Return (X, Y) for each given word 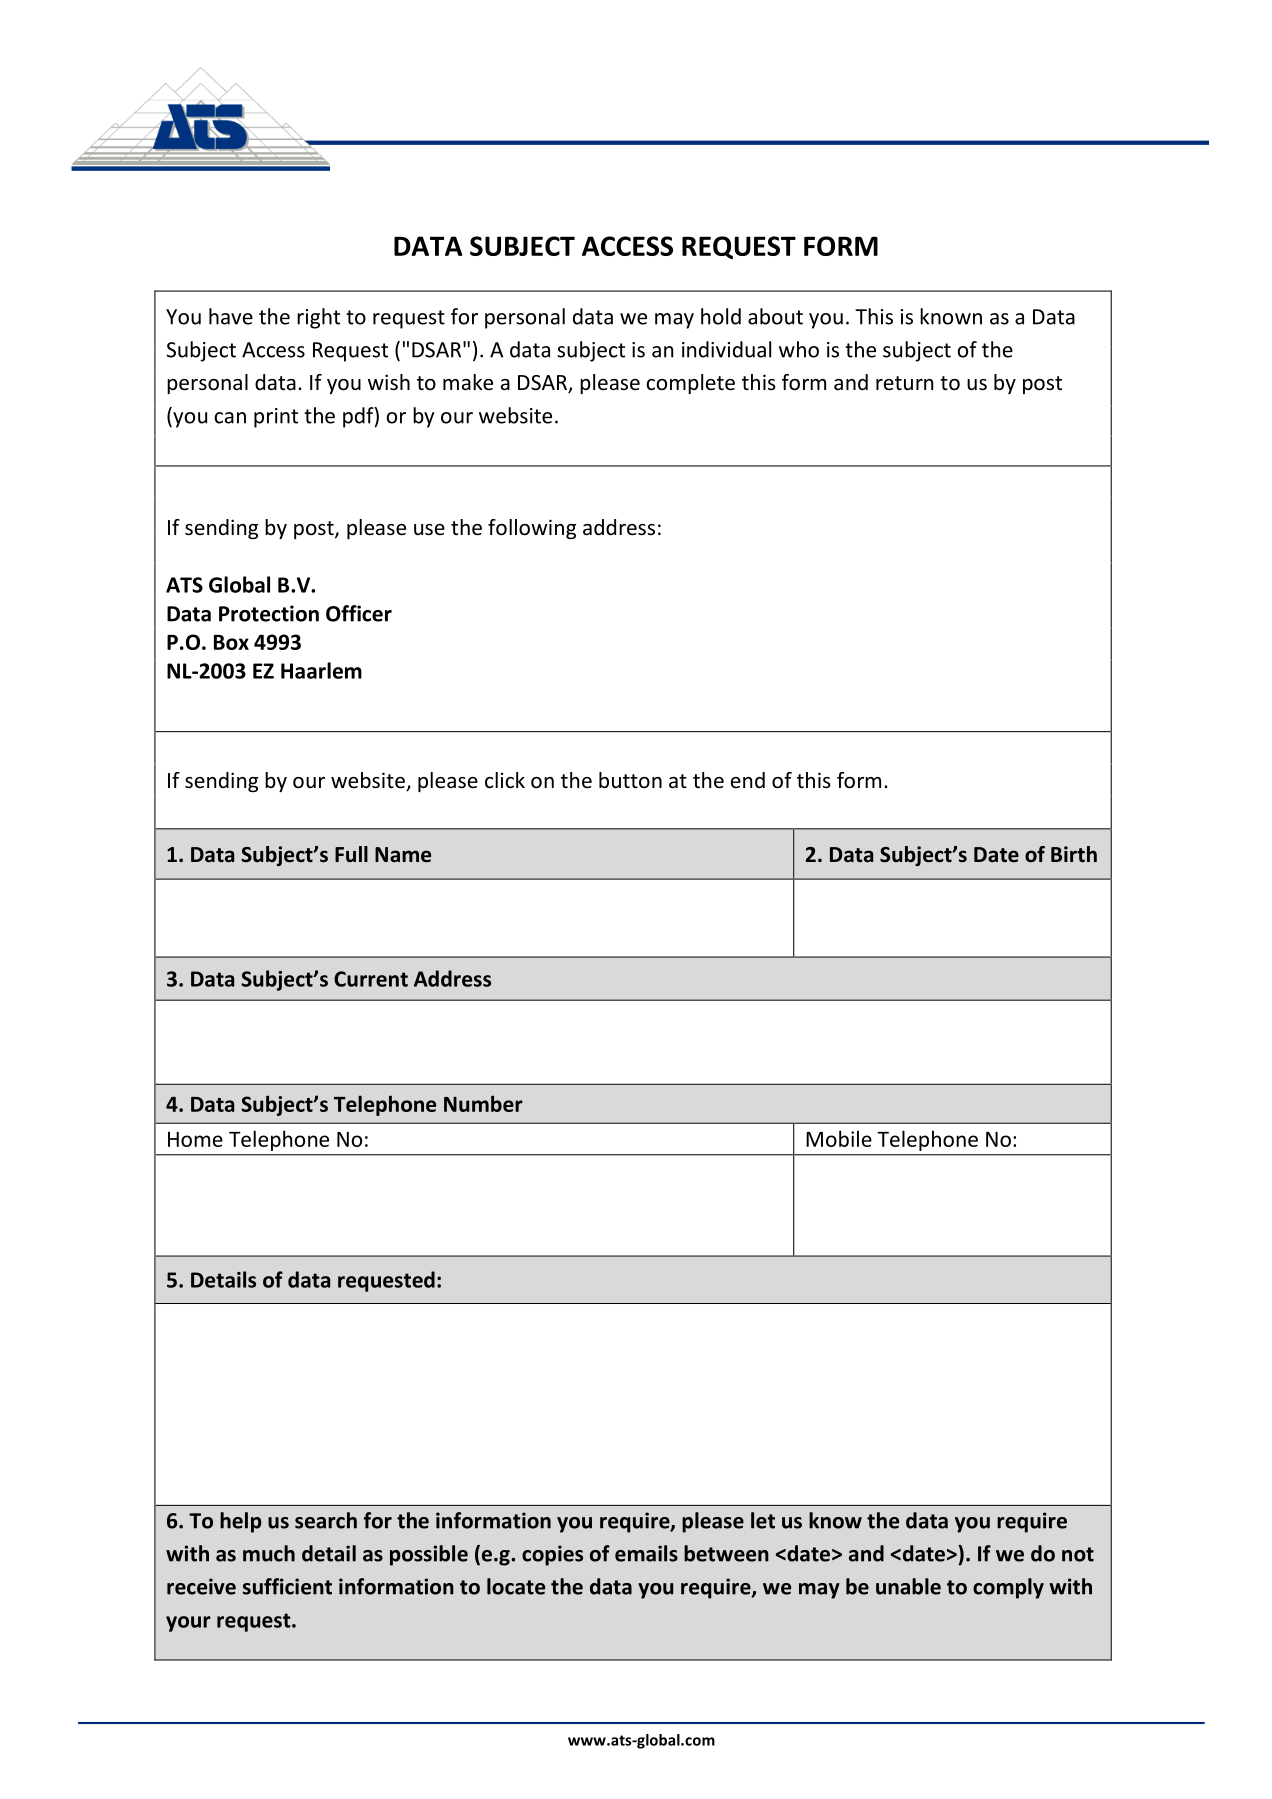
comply (1008, 1588)
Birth (1074, 854)
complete (690, 384)
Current (371, 979)
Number (483, 1103)
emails (646, 1553)
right (318, 318)
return (904, 383)
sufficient (287, 1586)
